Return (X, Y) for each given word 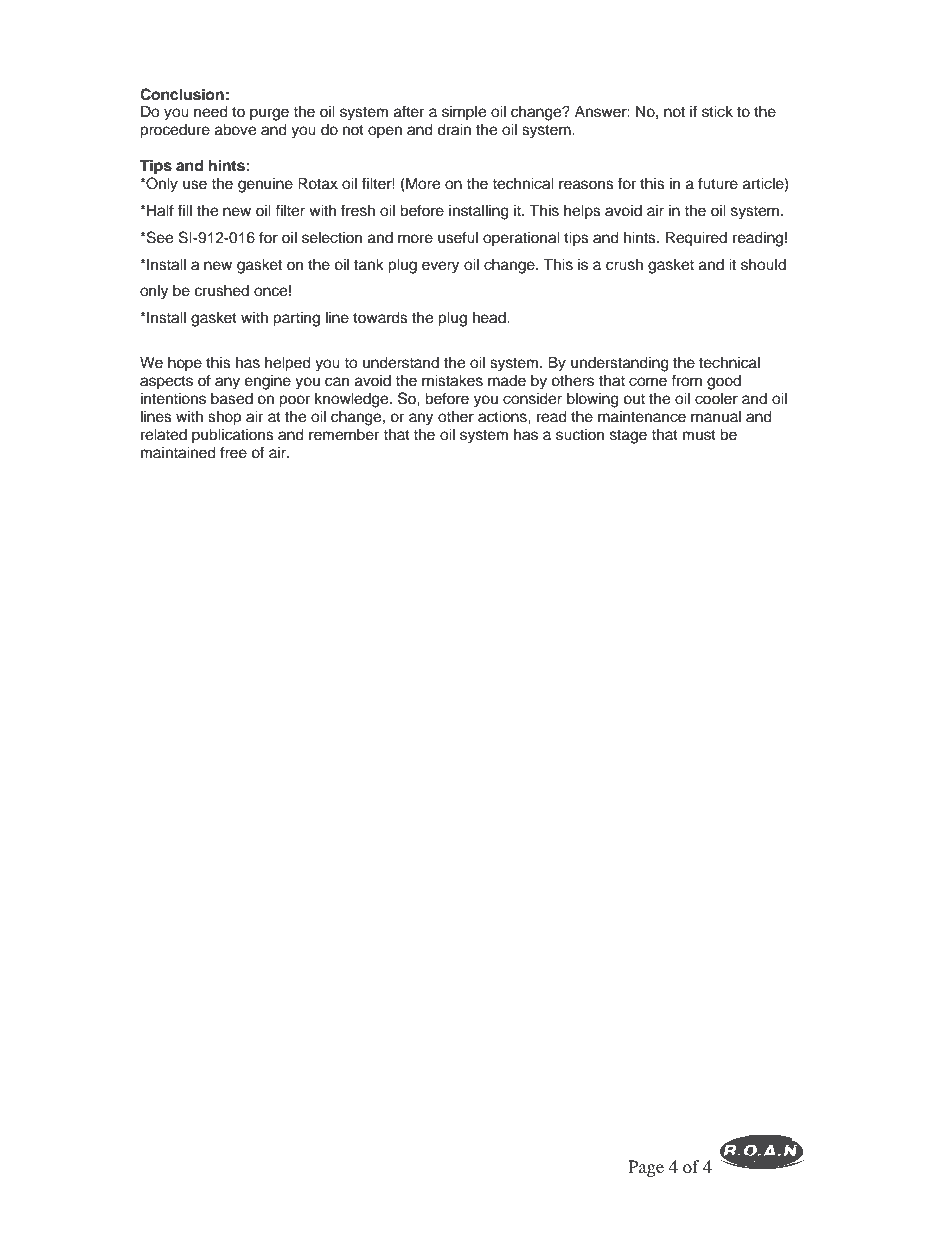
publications (233, 436)
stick (717, 111)
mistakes (452, 380)
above (235, 129)
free (233, 452)
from (686, 380)
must (699, 435)
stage (628, 437)
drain (454, 129)
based (232, 398)
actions (503, 416)
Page (646, 1168)
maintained (178, 452)
